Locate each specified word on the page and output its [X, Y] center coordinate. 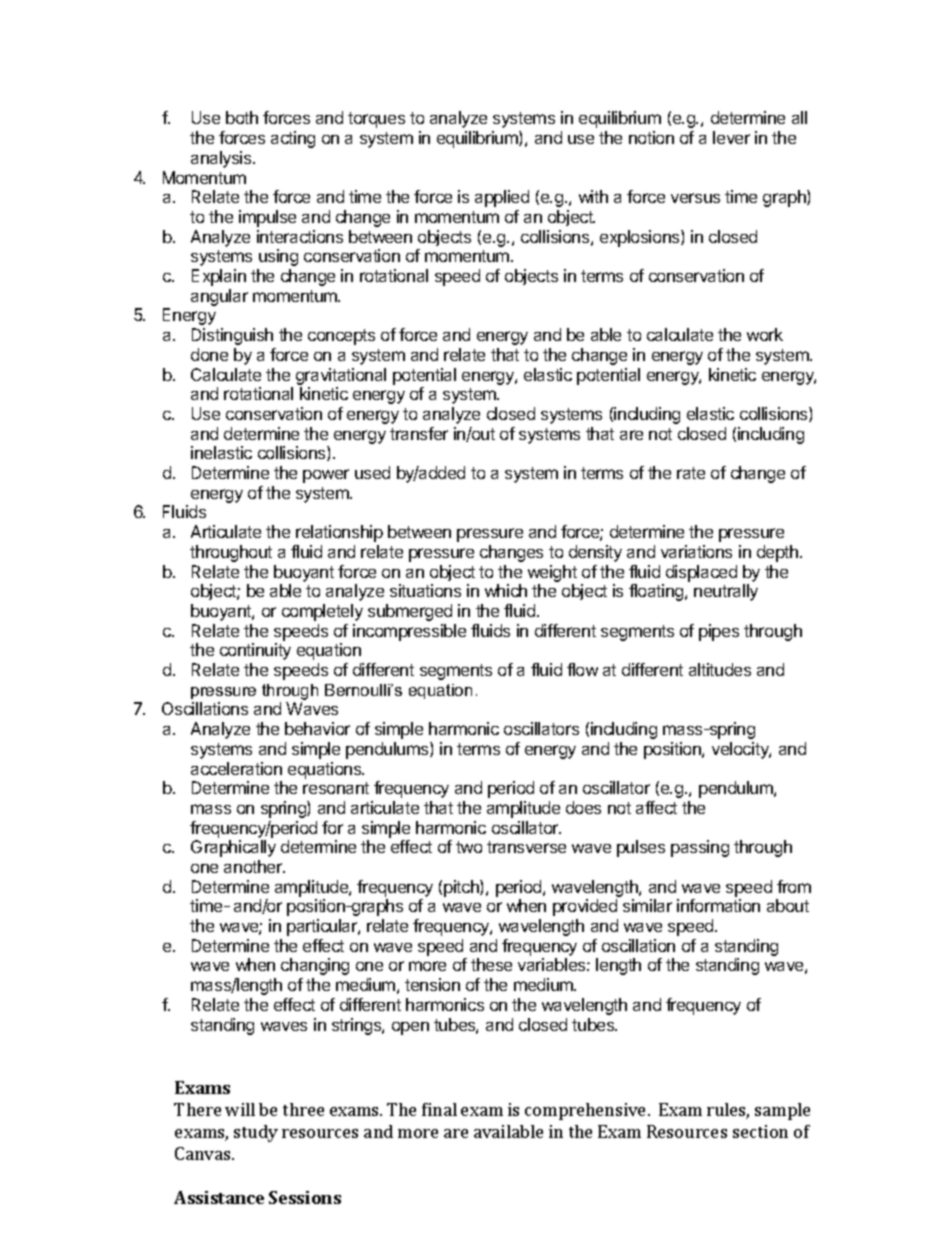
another [254, 866]
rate [691, 473]
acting [293, 139]
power [326, 476]
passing [700, 848]
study [256, 1133]
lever [731, 137]
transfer [419, 433]
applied [502, 198]
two [469, 847]
